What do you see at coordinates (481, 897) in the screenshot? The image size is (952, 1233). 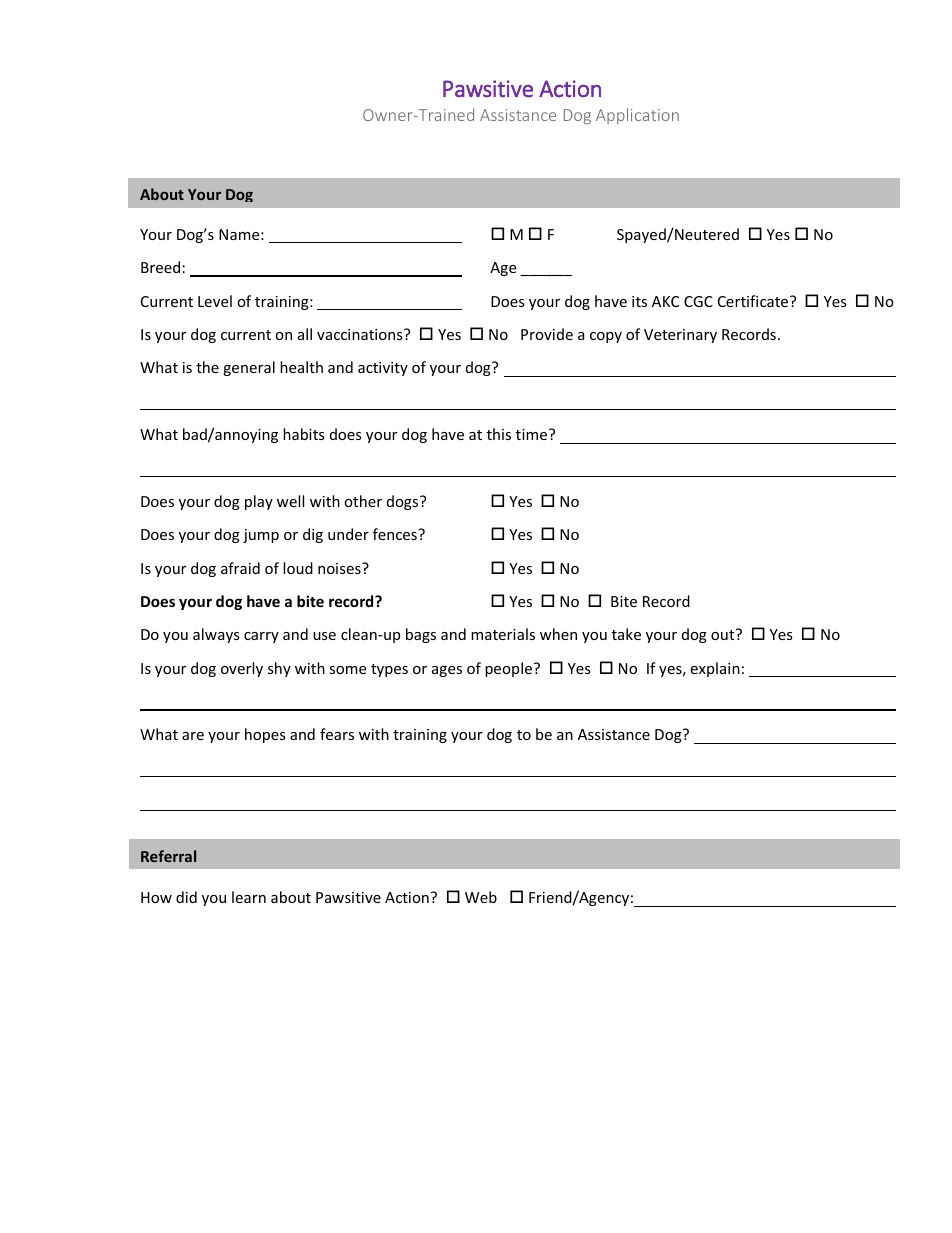 I see `Web` at bounding box center [481, 897].
